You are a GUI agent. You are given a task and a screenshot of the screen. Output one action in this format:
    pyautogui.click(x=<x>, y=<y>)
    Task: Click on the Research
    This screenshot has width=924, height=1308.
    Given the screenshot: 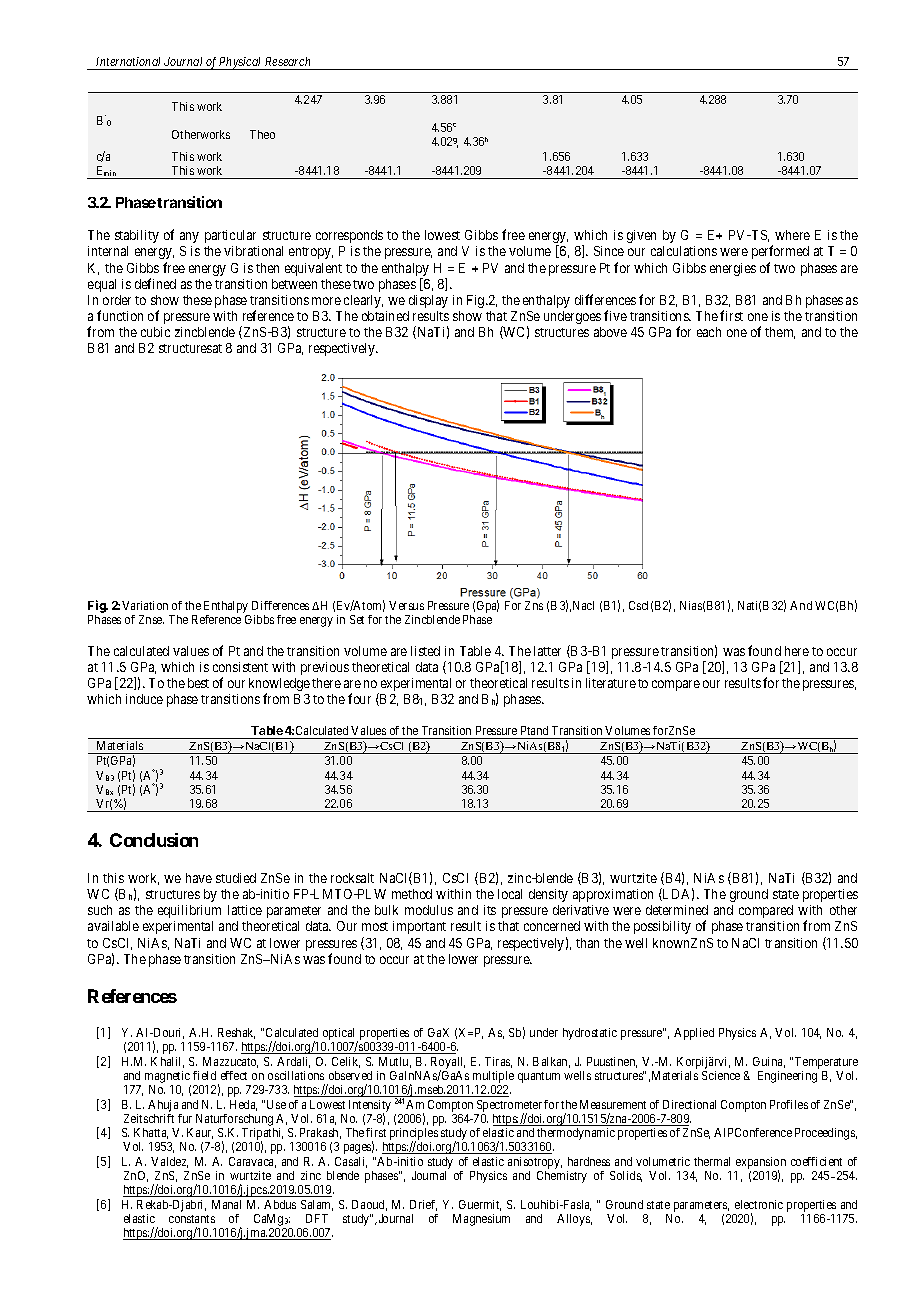 What is the action you would take?
    pyautogui.click(x=287, y=61)
